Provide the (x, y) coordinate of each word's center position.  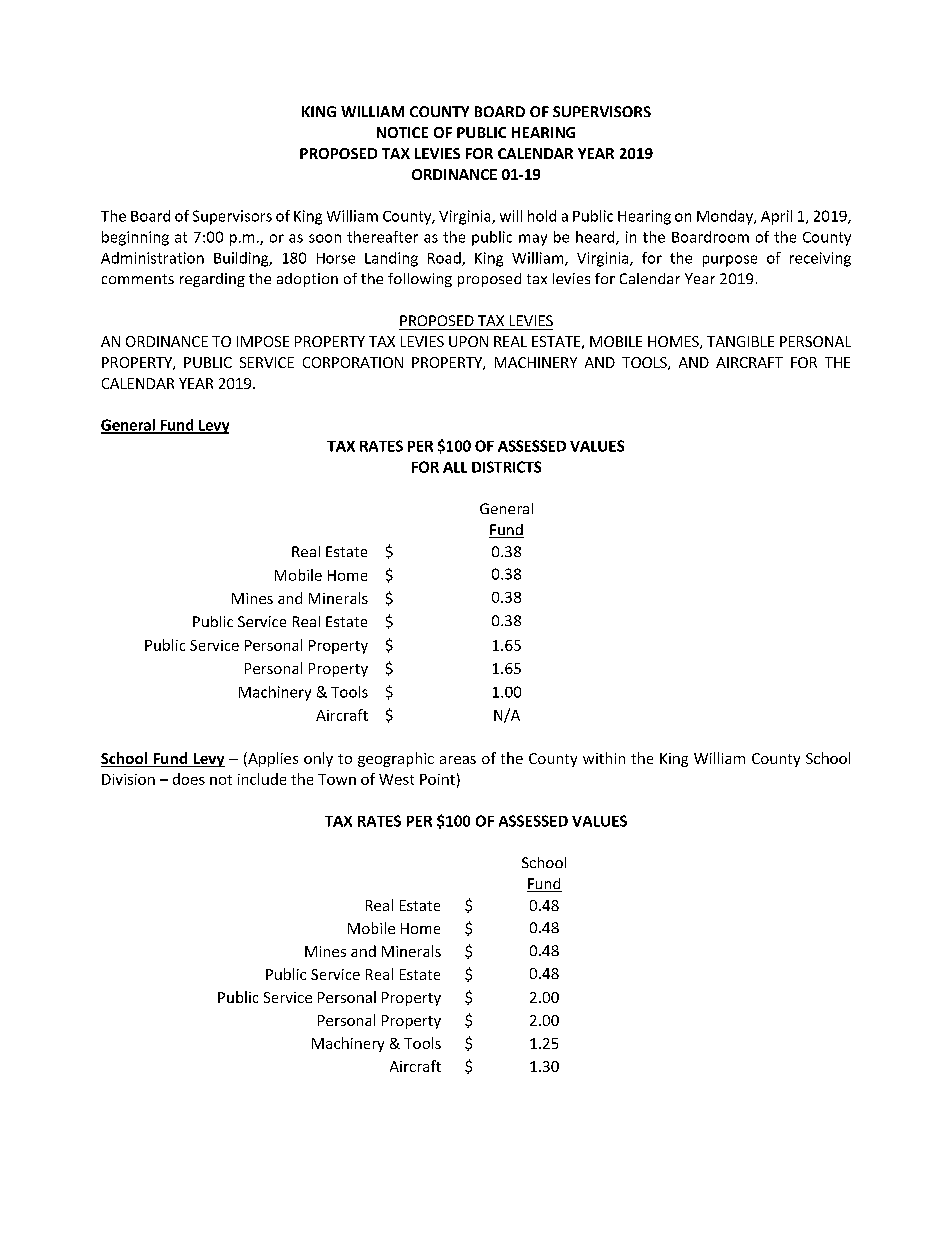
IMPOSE (263, 341)
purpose (730, 261)
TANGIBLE (740, 341)
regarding (212, 280)
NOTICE (402, 132)
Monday (726, 217)
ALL (455, 467)
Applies (272, 759)
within (604, 758)
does (189, 779)
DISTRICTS (506, 467)
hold (542, 216)
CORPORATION (353, 362)
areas (458, 760)
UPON (468, 341)
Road (445, 259)
